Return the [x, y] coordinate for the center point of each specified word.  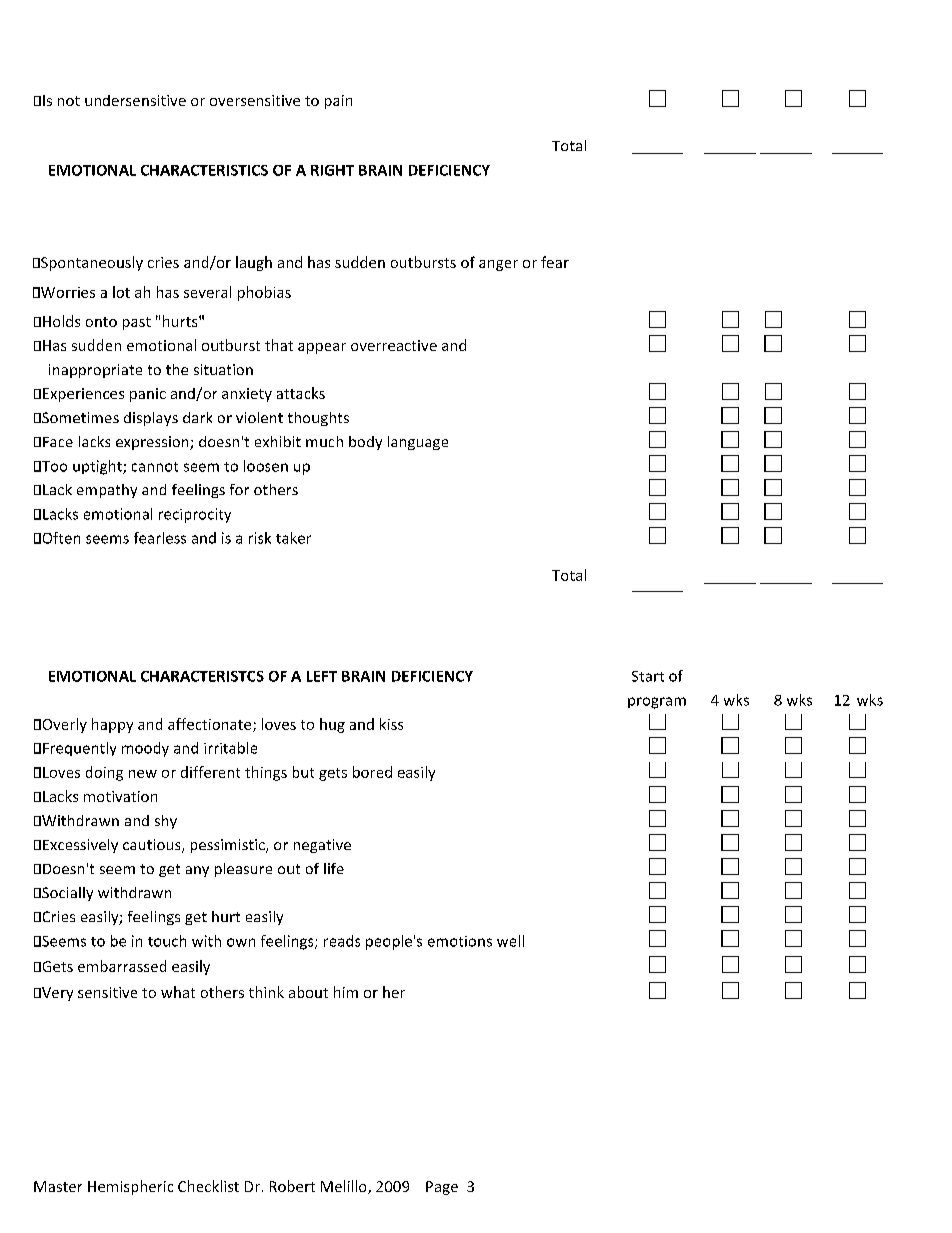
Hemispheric [130, 1187]
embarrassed [122, 966]
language [418, 443]
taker [293, 538]
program [657, 703]
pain [338, 102]
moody [145, 749]
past [137, 323]
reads [342, 941]
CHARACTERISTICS [204, 170]
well [510, 941]
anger [498, 265]
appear [322, 348]
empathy [107, 491]
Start [648, 676]
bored [372, 772]
